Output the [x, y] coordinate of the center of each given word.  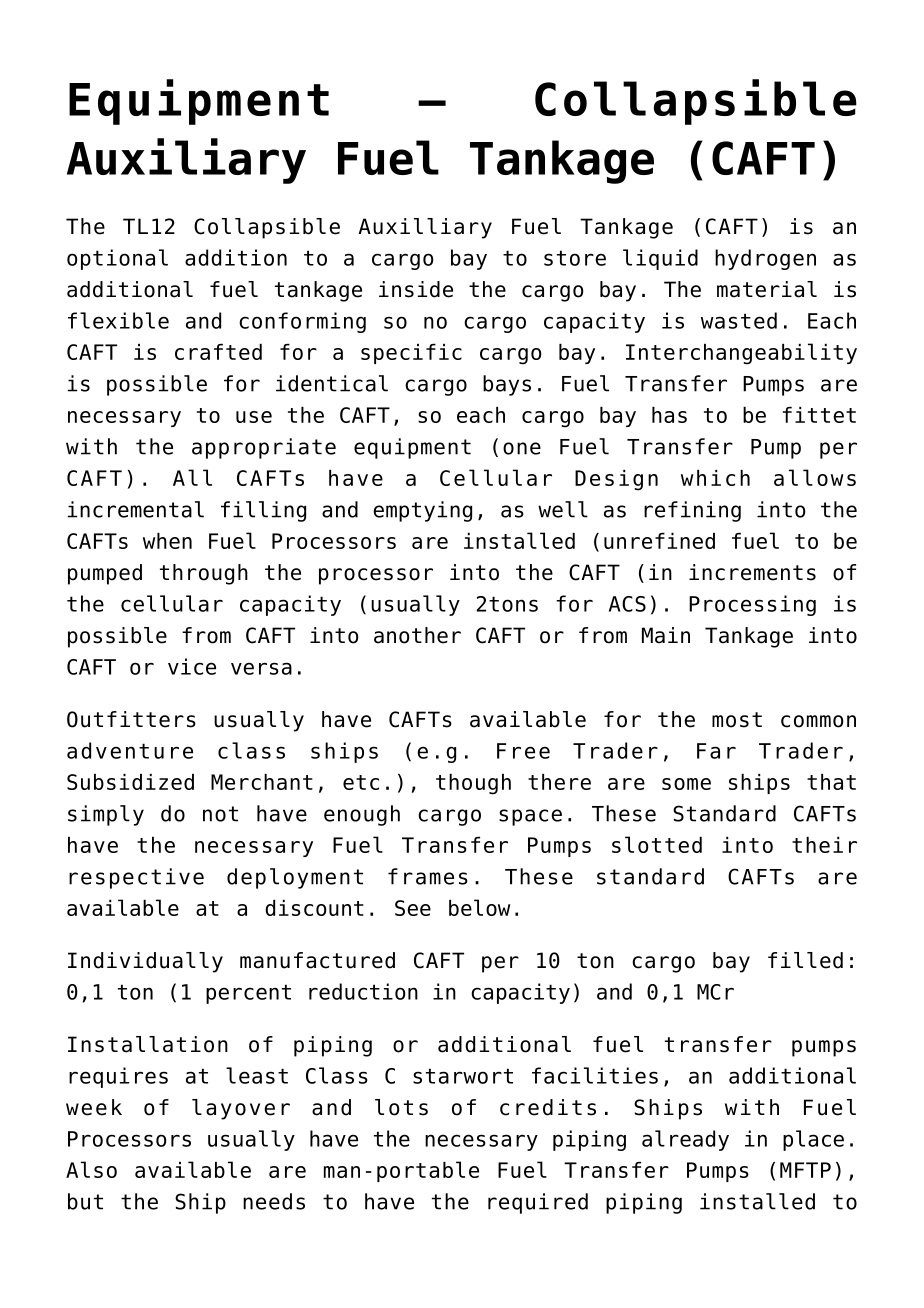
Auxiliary [186, 161]
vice [192, 666]
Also [91, 1169]
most [737, 720]
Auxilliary [425, 228]
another [417, 635]
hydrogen [765, 259]
